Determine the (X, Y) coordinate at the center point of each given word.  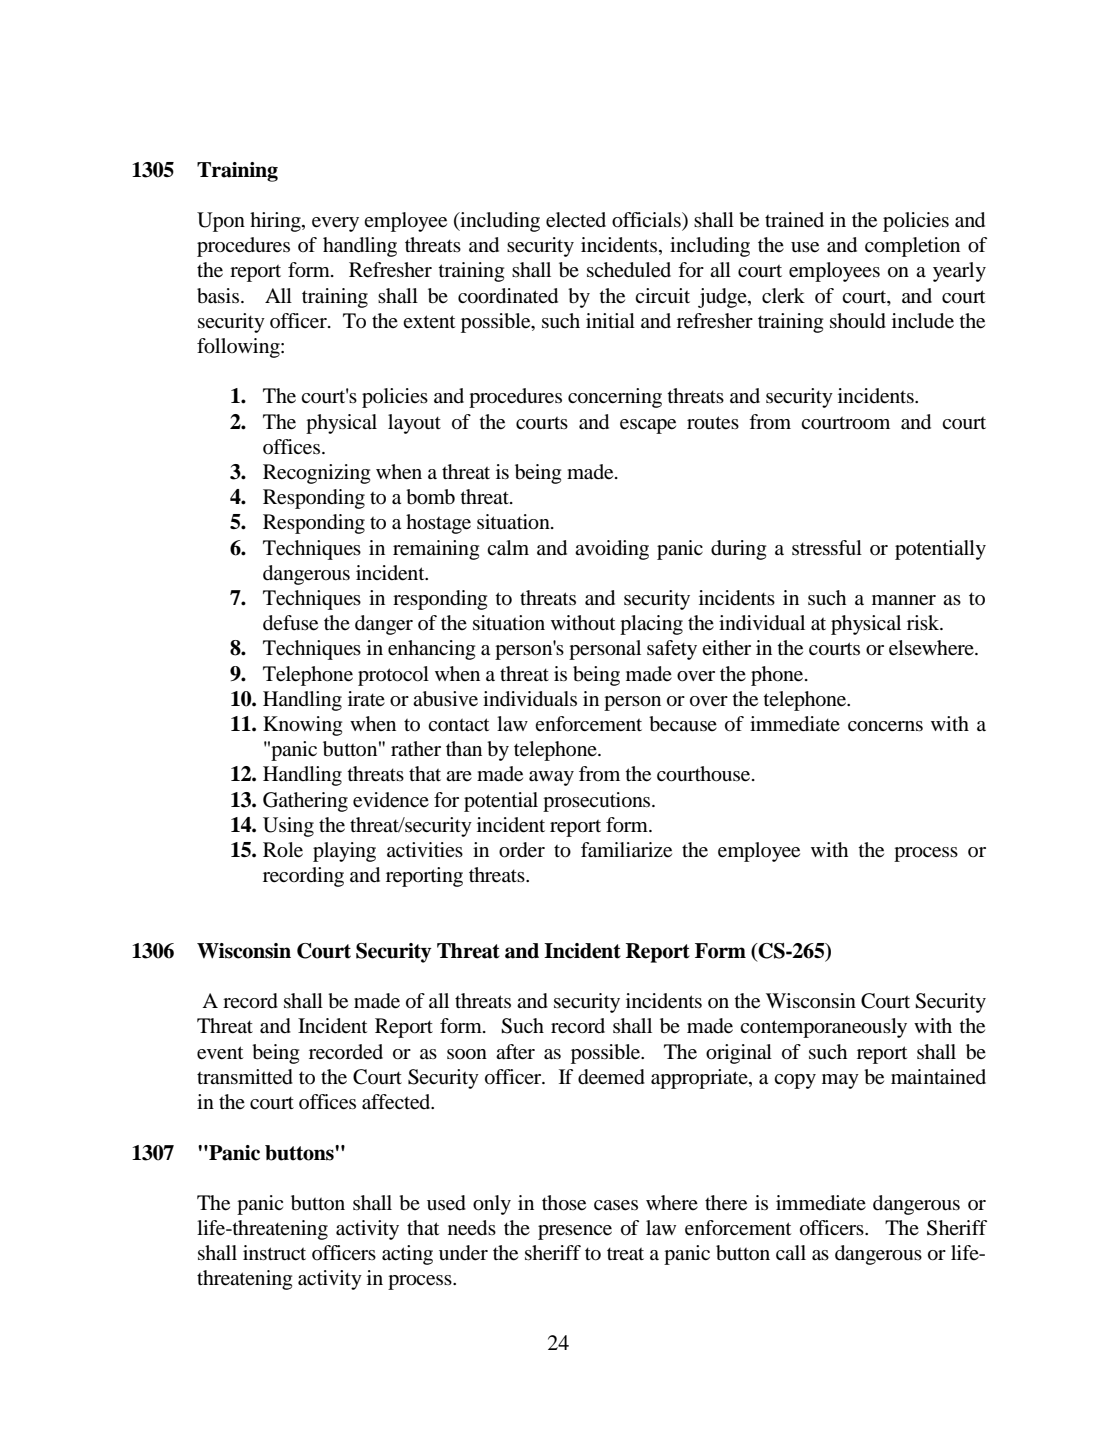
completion (912, 247)
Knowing (302, 726)
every (335, 224)
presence (575, 1232)
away (551, 778)
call (791, 1252)
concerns (885, 726)
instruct (274, 1253)
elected (576, 220)
